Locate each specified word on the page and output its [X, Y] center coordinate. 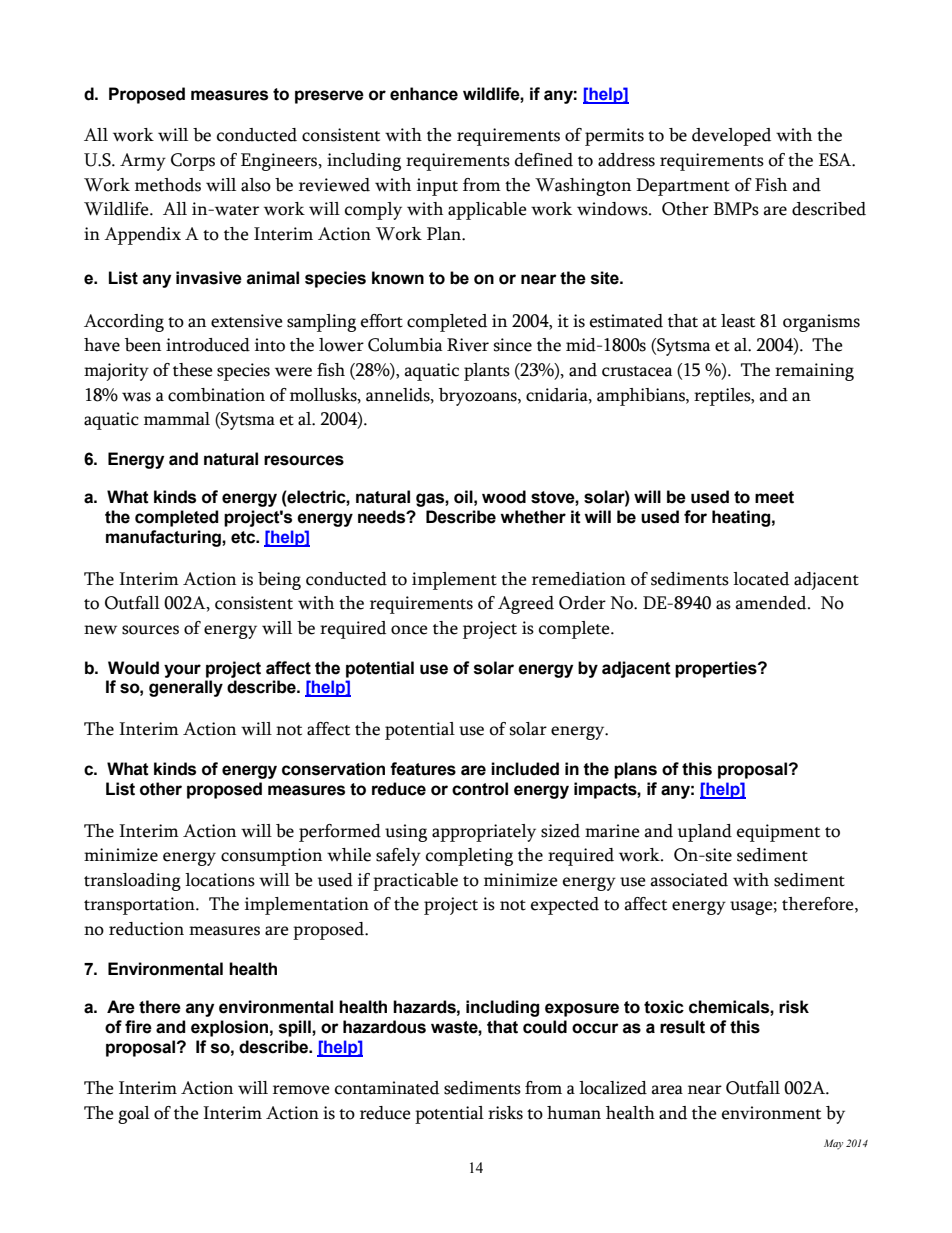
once [409, 630]
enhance [424, 94]
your [182, 671]
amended [772, 603]
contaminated [387, 1088]
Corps [193, 162]
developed [731, 137]
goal [134, 1115]
